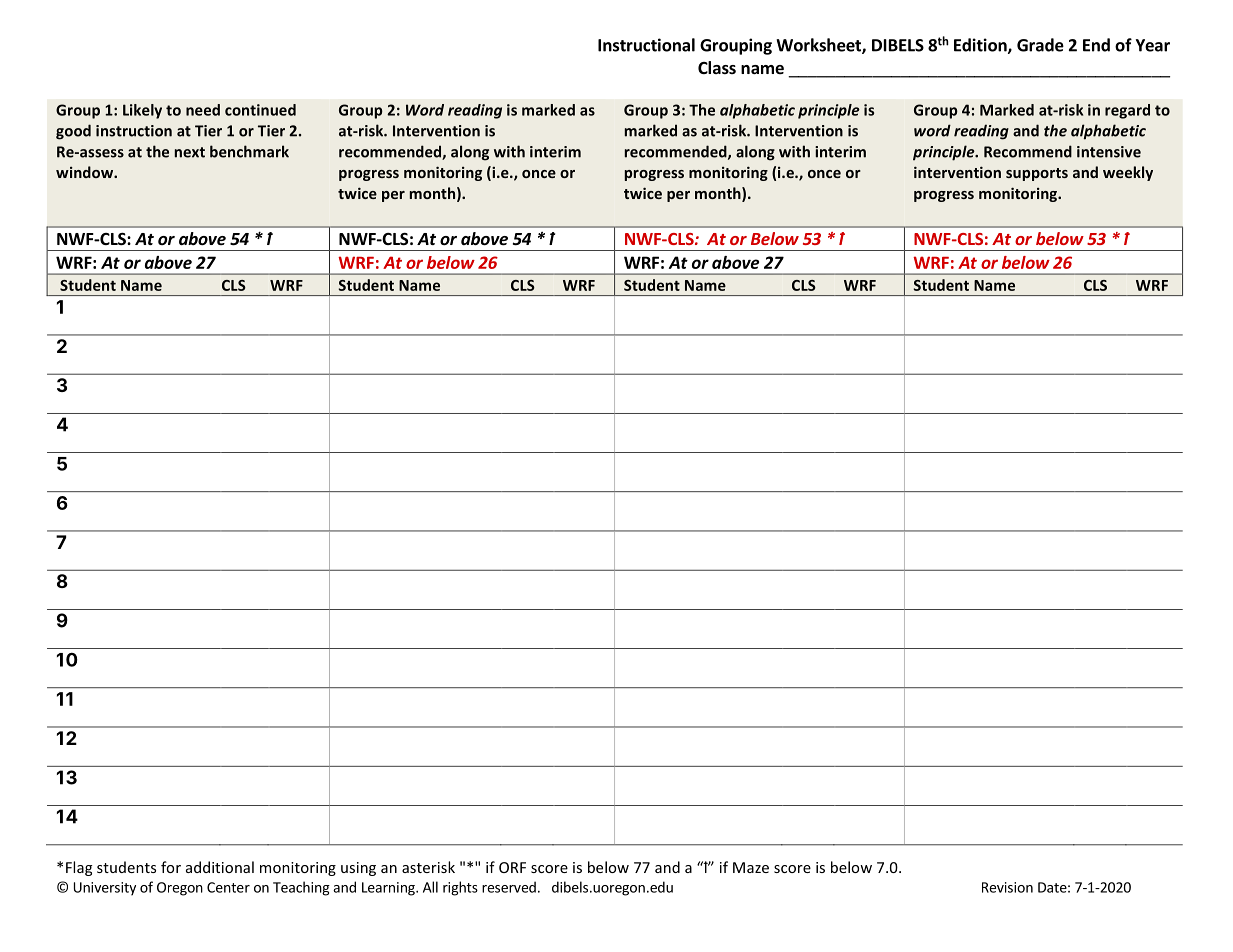 This page has width=1233, height=952. I want to click on need, so click(203, 110).
